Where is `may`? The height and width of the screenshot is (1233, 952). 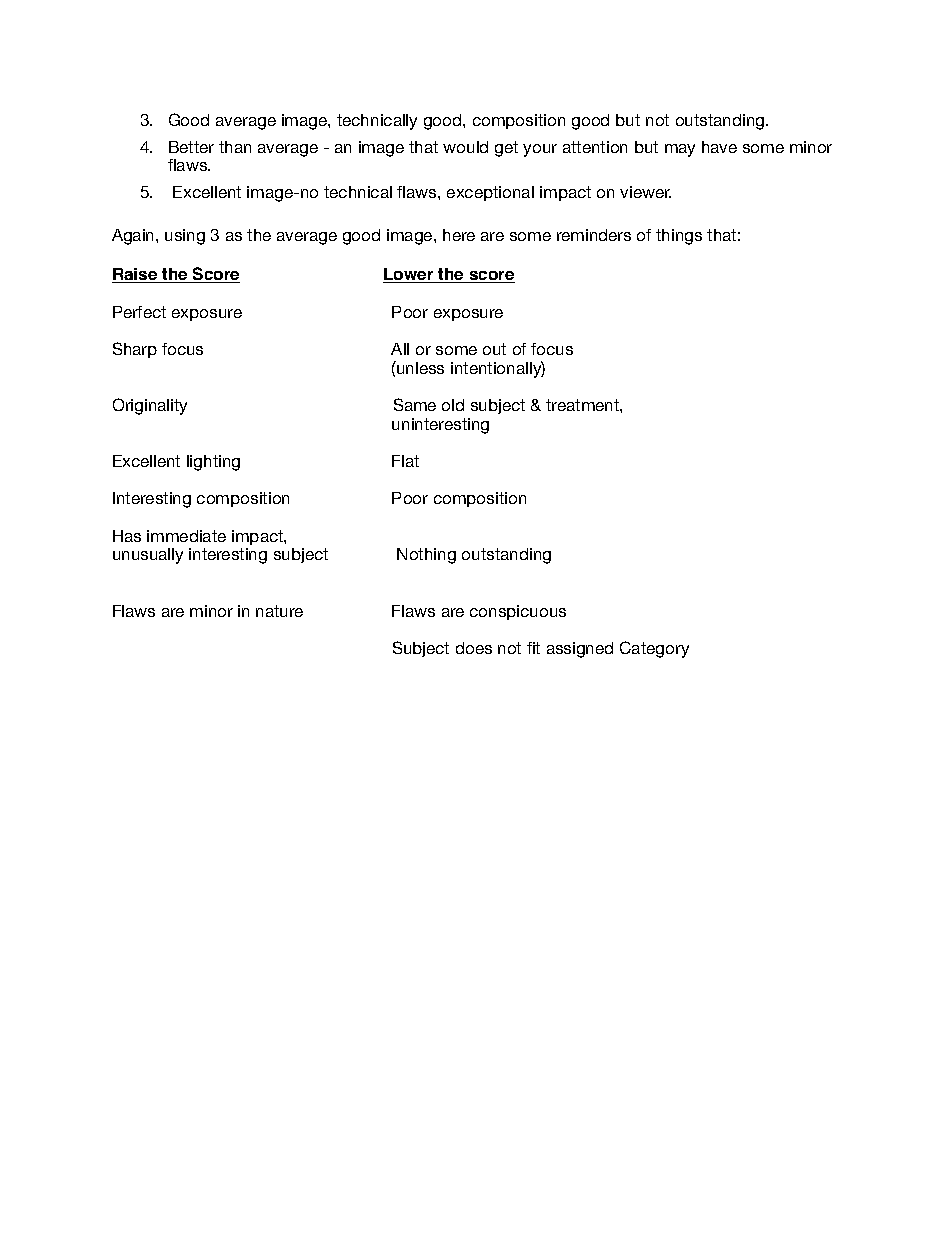
may is located at coordinates (680, 150).
